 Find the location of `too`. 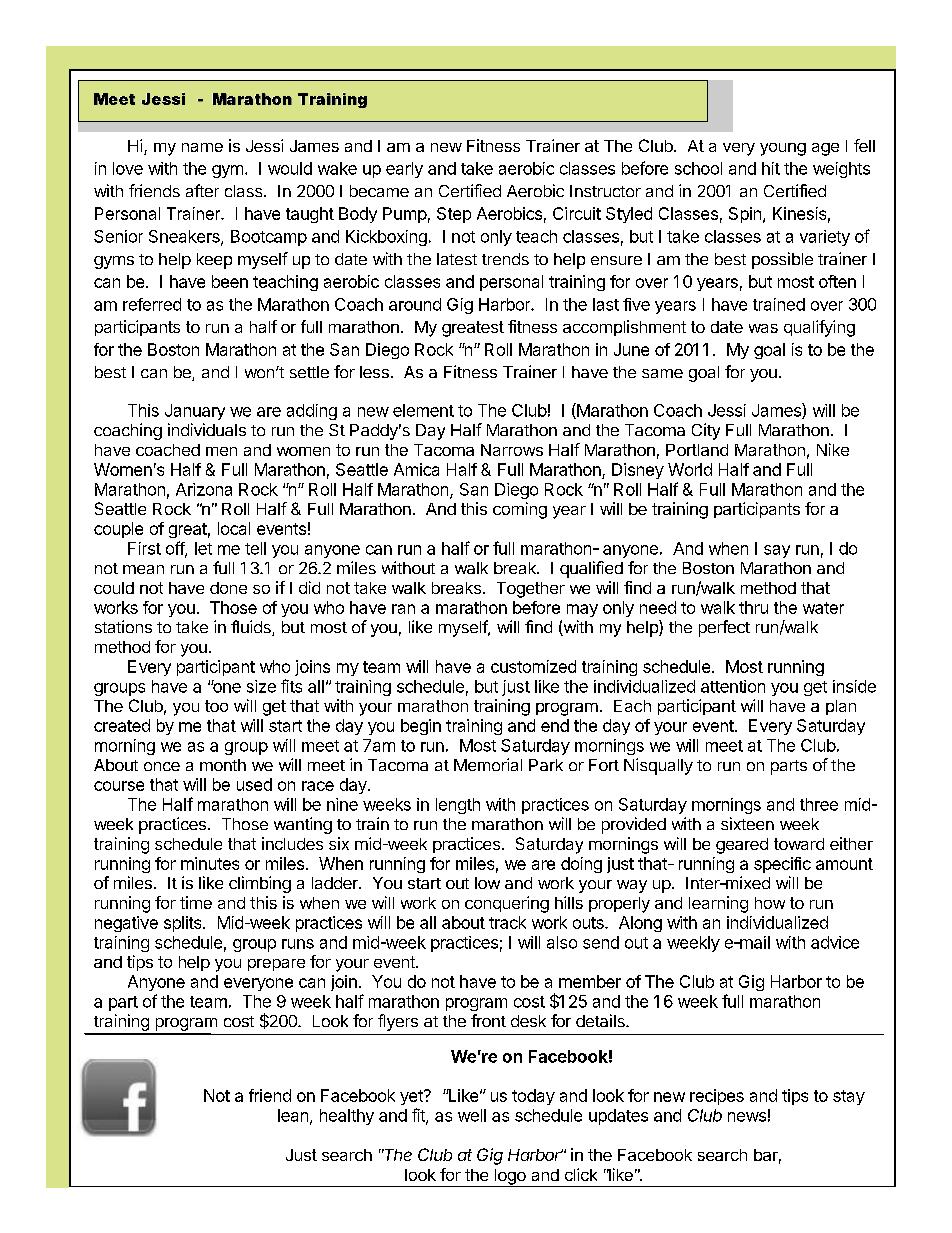

too is located at coordinates (216, 706).
